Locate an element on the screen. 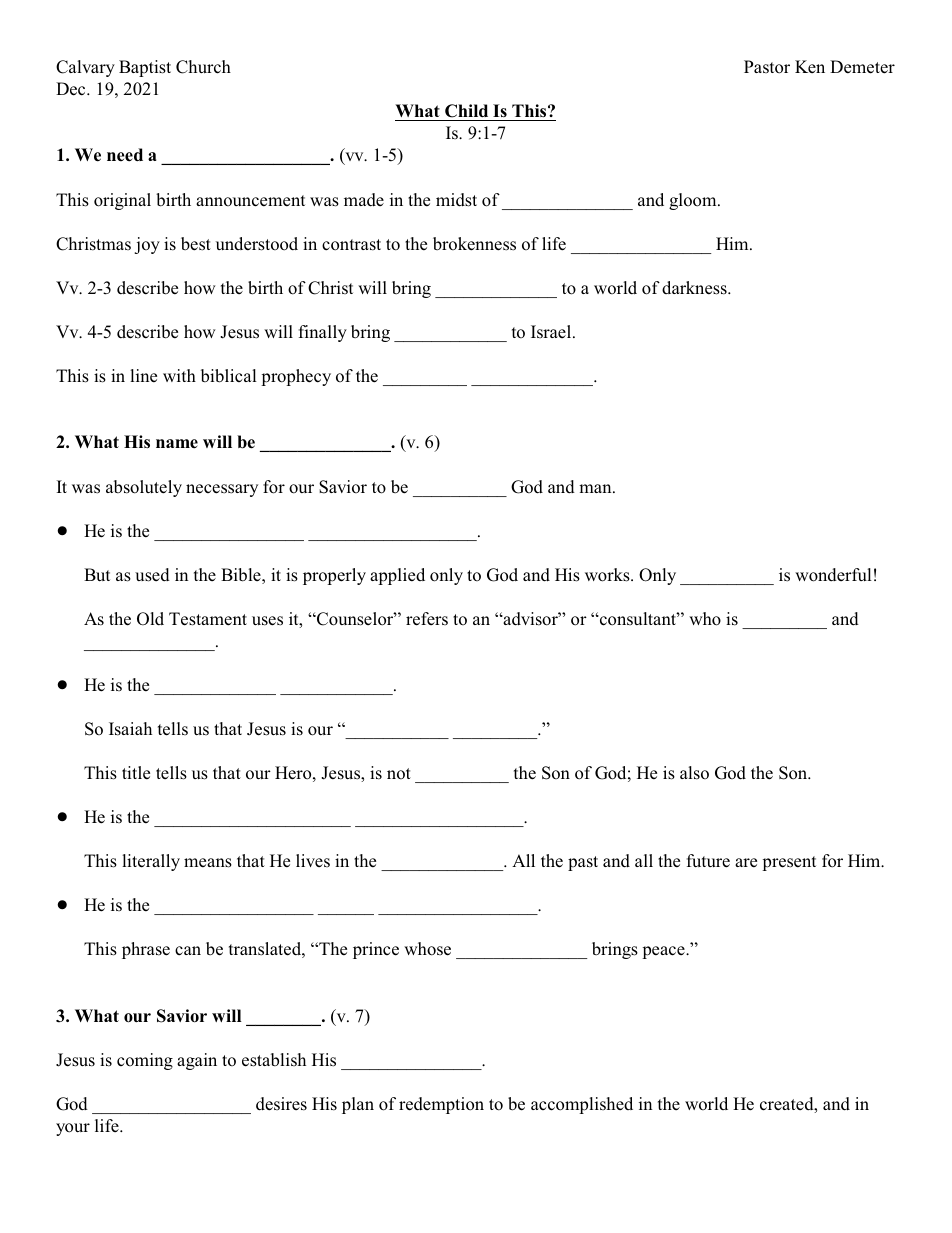 The width and height of the screenshot is (952, 1233). coming is located at coordinates (145, 1061).
